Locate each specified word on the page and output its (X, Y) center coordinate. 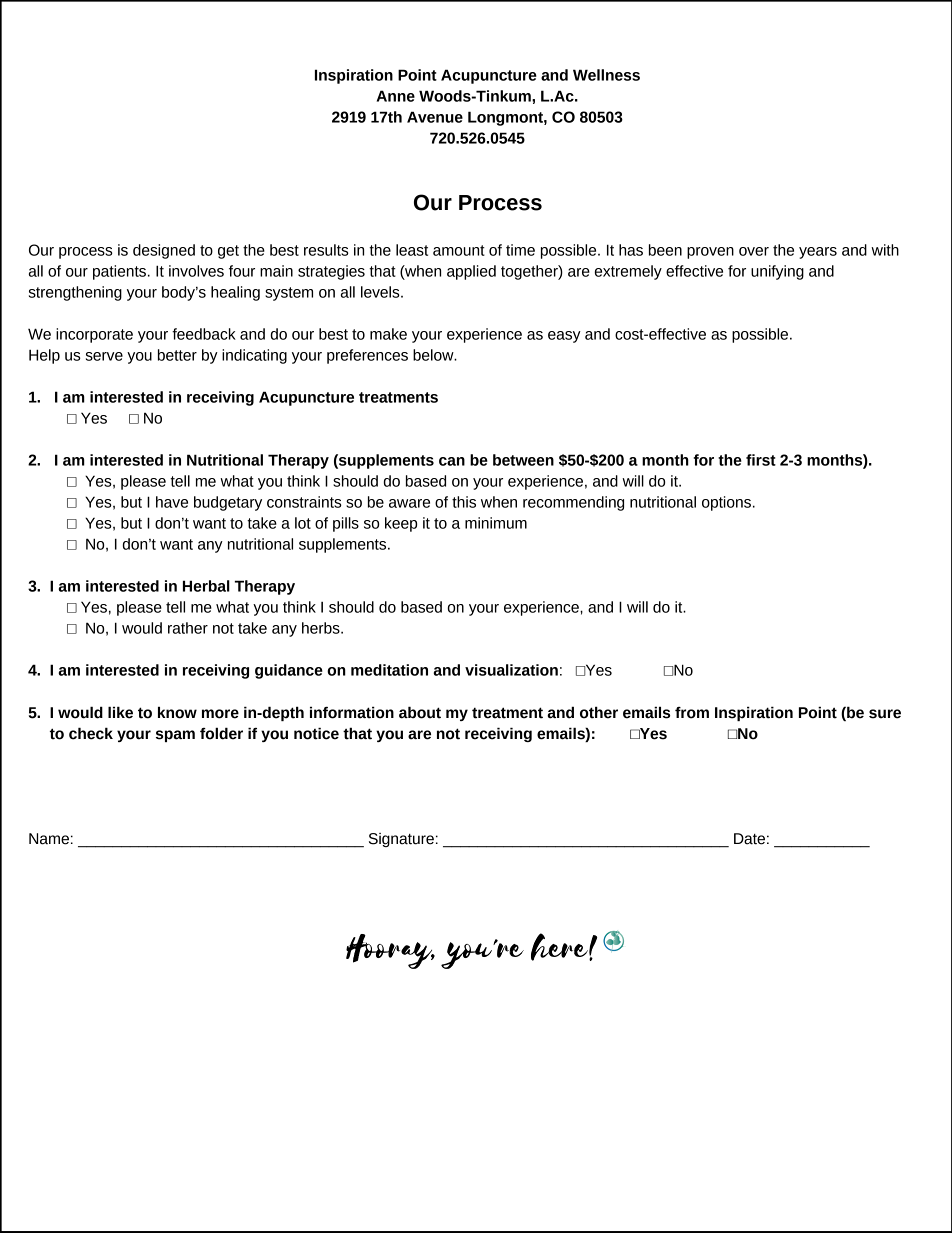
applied (471, 272)
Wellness (606, 75)
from (692, 713)
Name (49, 839)
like (120, 712)
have (172, 502)
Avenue (435, 117)
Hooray (390, 951)
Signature (401, 840)
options (726, 503)
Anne (396, 96)
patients (121, 272)
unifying (777, 272)
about (420, 712)
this (464, 502)
